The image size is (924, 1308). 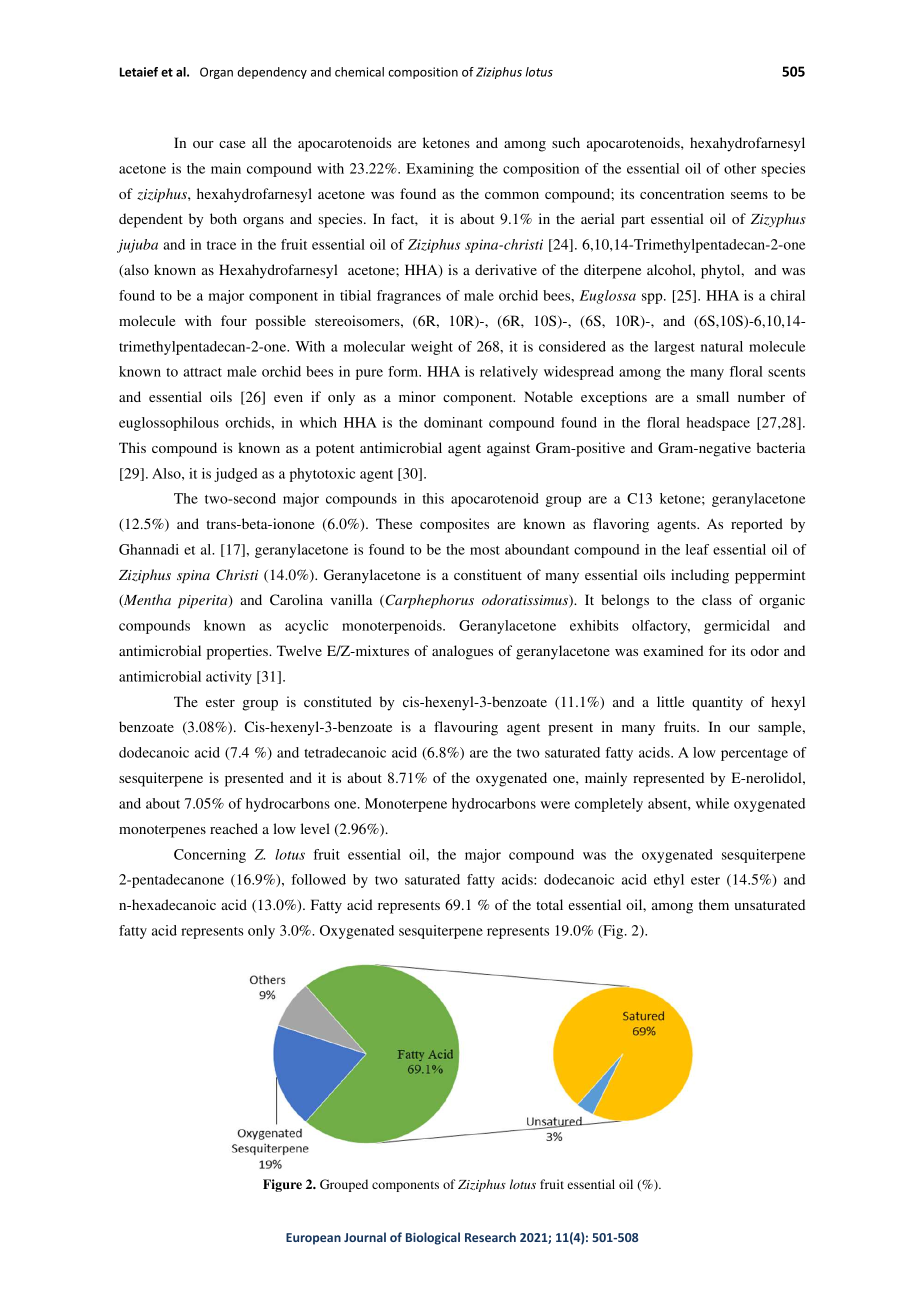 I want to click on case, so click(x=232, y=144).
